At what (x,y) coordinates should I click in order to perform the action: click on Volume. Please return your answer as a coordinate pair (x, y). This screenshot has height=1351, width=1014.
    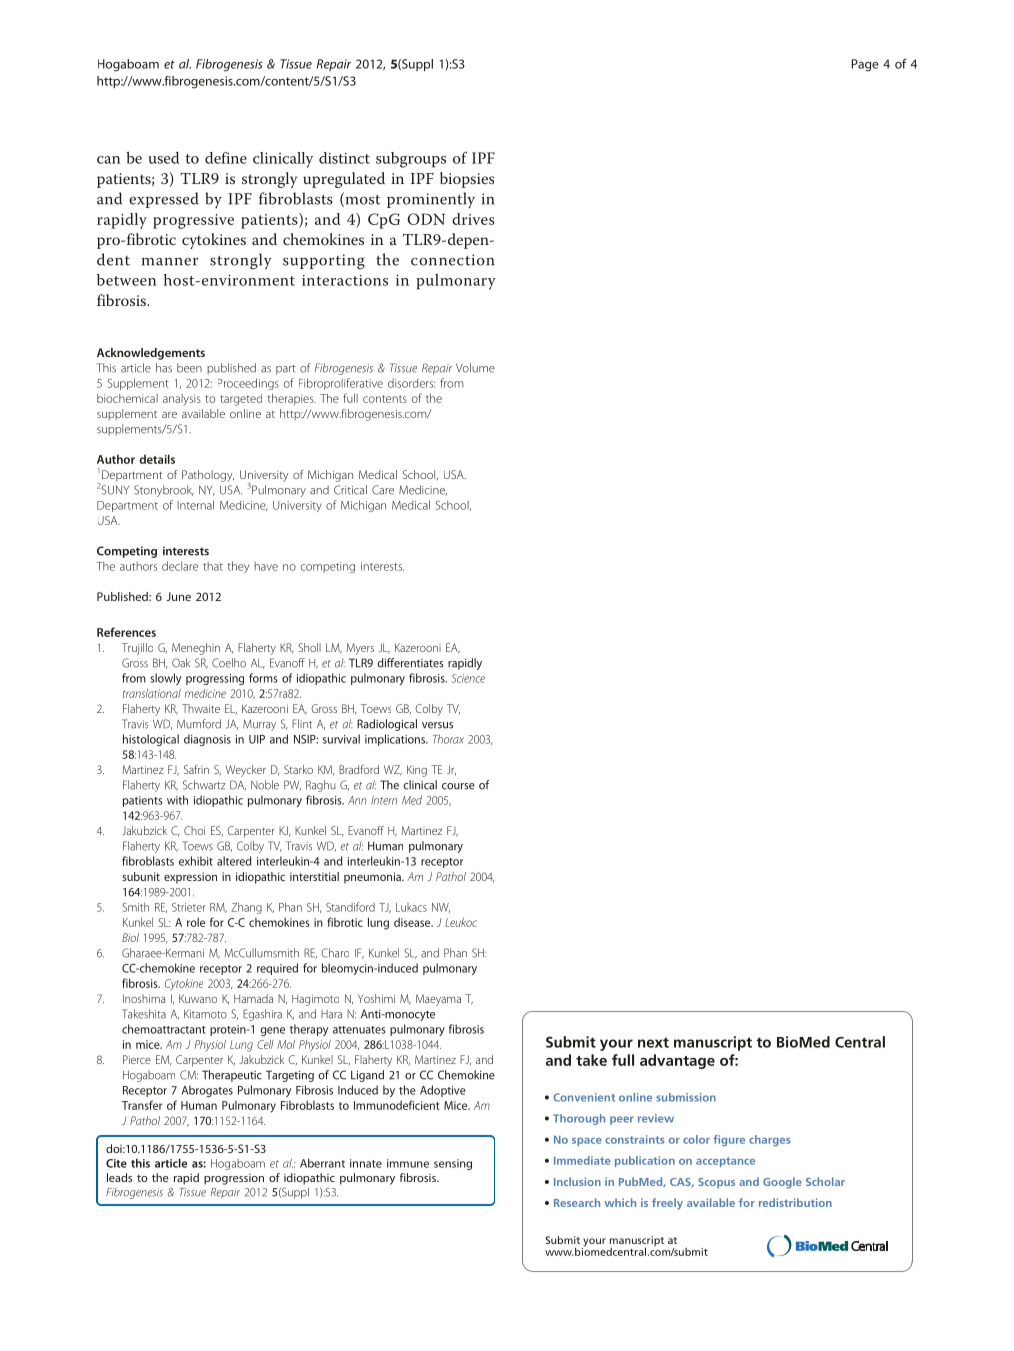
    Looking at the image, I should click on (475, 368).
